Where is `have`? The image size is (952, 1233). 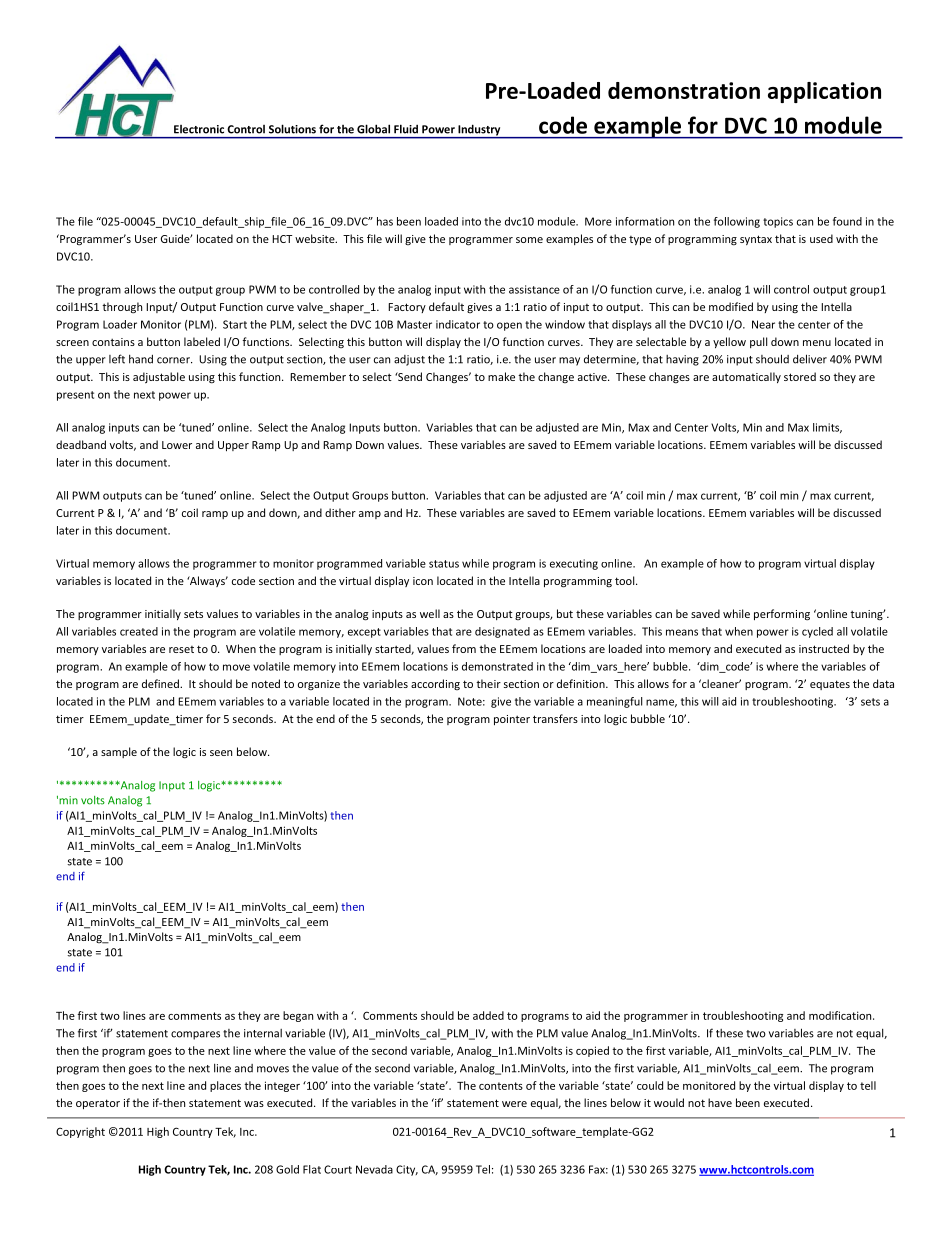
have is located at coordinates (720, 1102).
